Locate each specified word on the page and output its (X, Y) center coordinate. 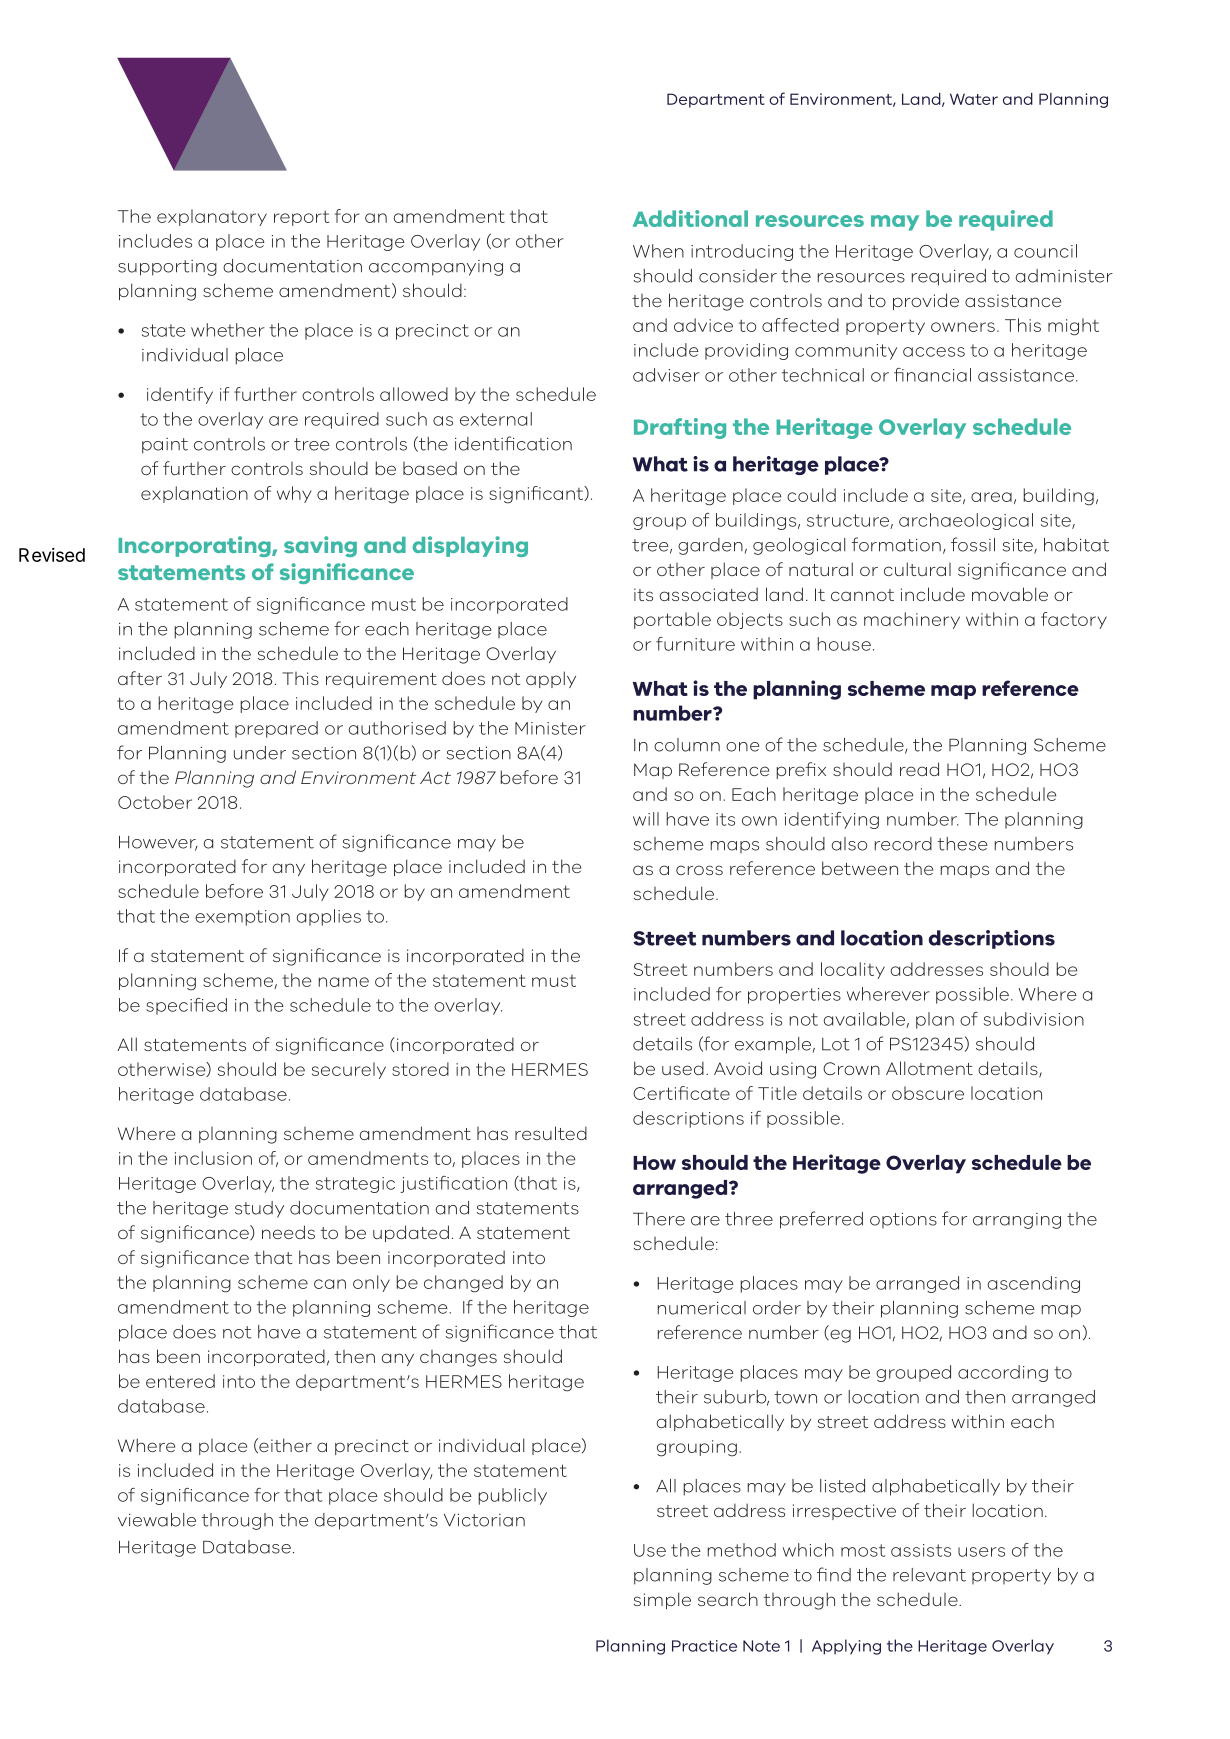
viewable (157, 1520)
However (158, 843)
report (301, 218)
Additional (690, 218)
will (646, 819)
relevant (929, 1575)
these (962, 844)
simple (662, 1600)
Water (974, 99)
